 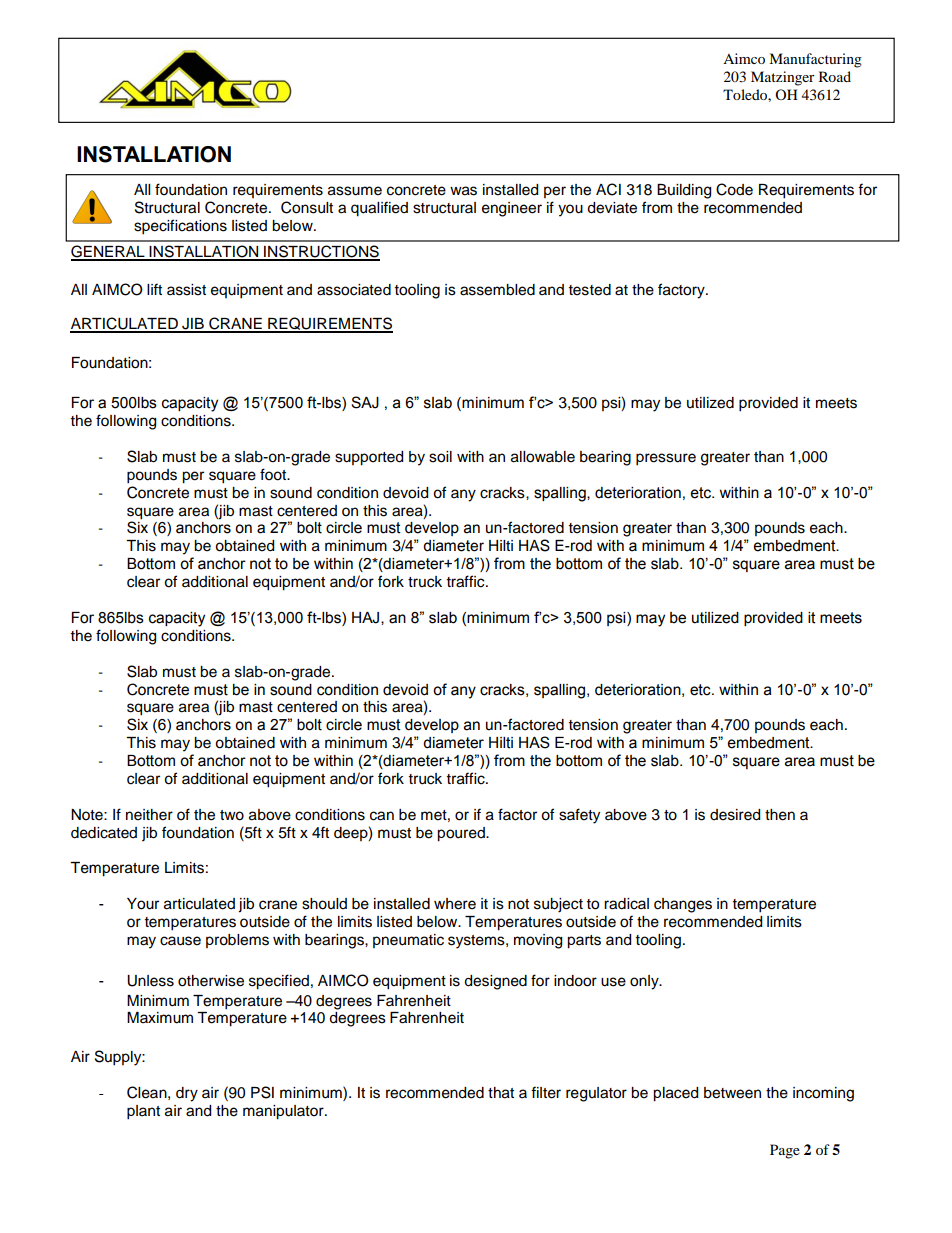 I want to click on Manufacturing, so click(x=815, y=60).
